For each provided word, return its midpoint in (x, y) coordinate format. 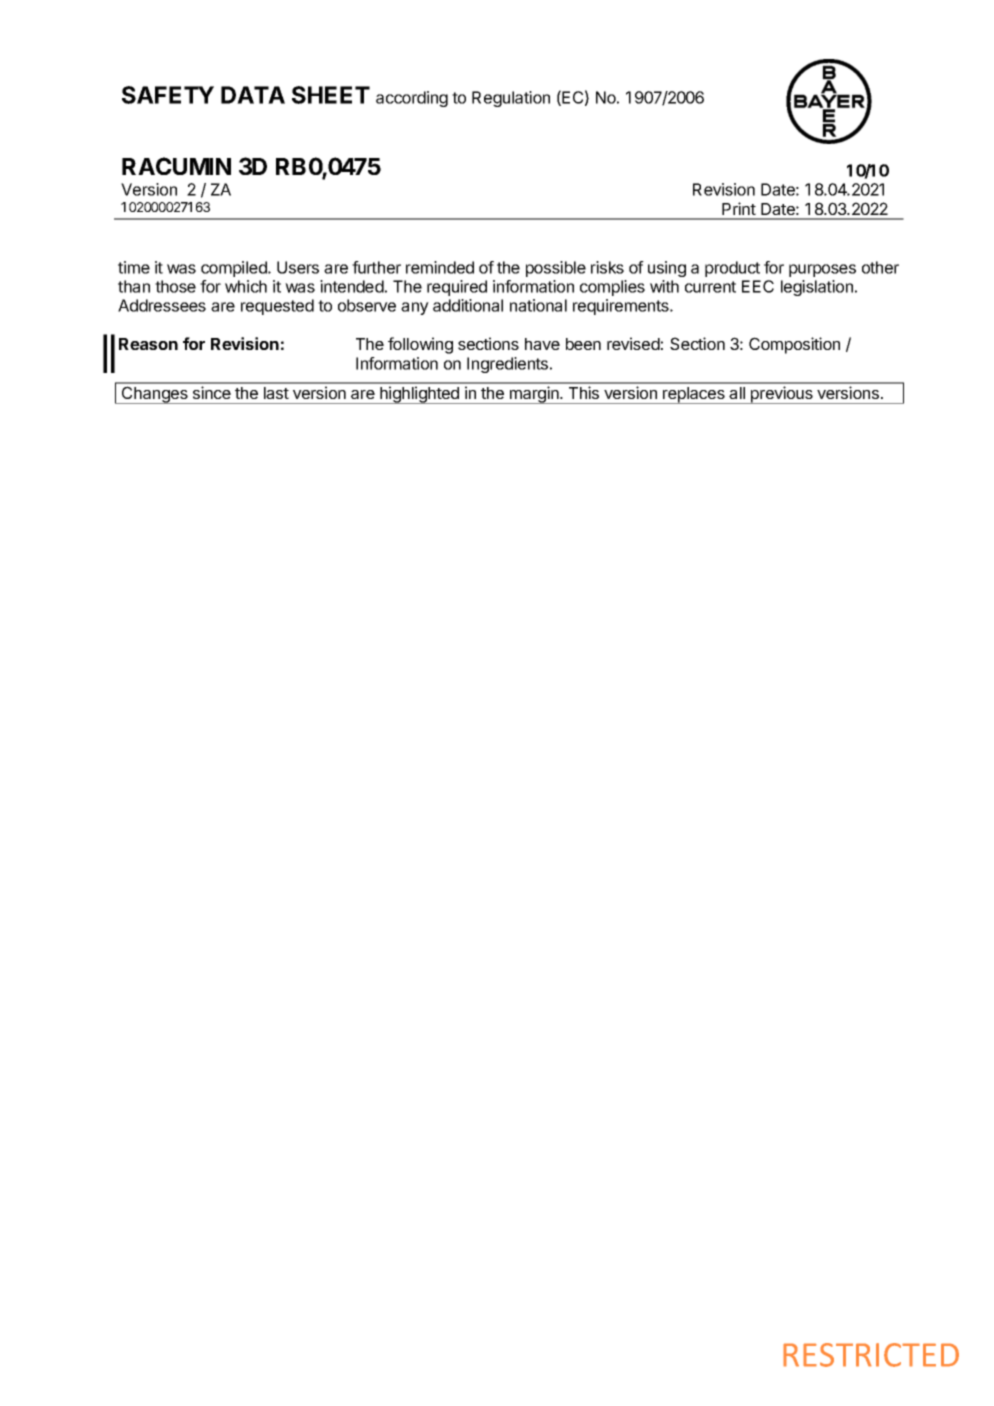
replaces (694, 395)
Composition (794, 345)
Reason (148, 344)
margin (534, 395)
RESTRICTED (871, 1355)
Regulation (511, 99)
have (542, 344)
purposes (822, 270)
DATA (253, 95)
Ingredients (509, 365)
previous (781, 395)
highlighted (419, 395)
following (420, 345)
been (583, 344)
